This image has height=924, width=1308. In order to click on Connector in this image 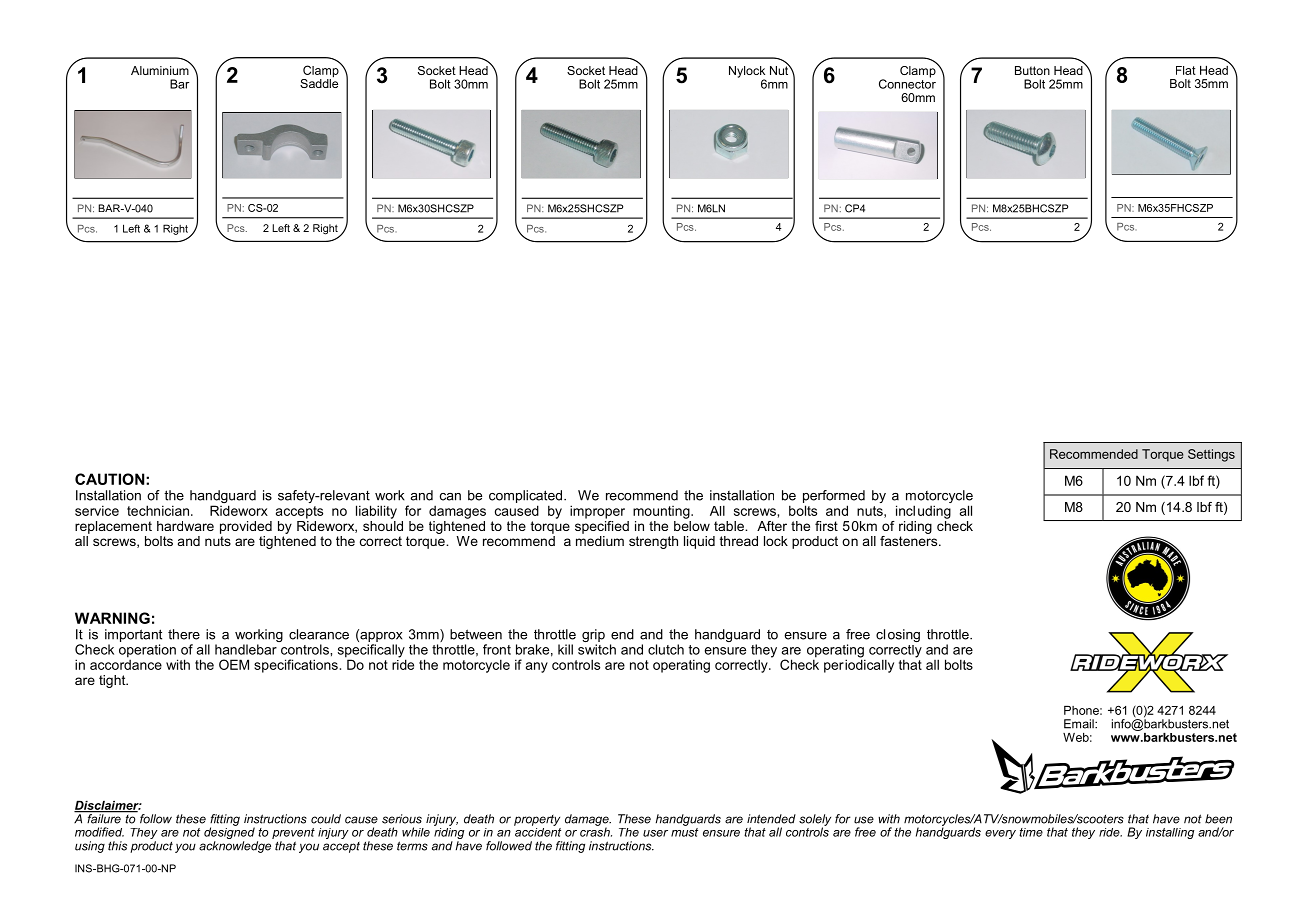, I will do `click(907, 83)`.
